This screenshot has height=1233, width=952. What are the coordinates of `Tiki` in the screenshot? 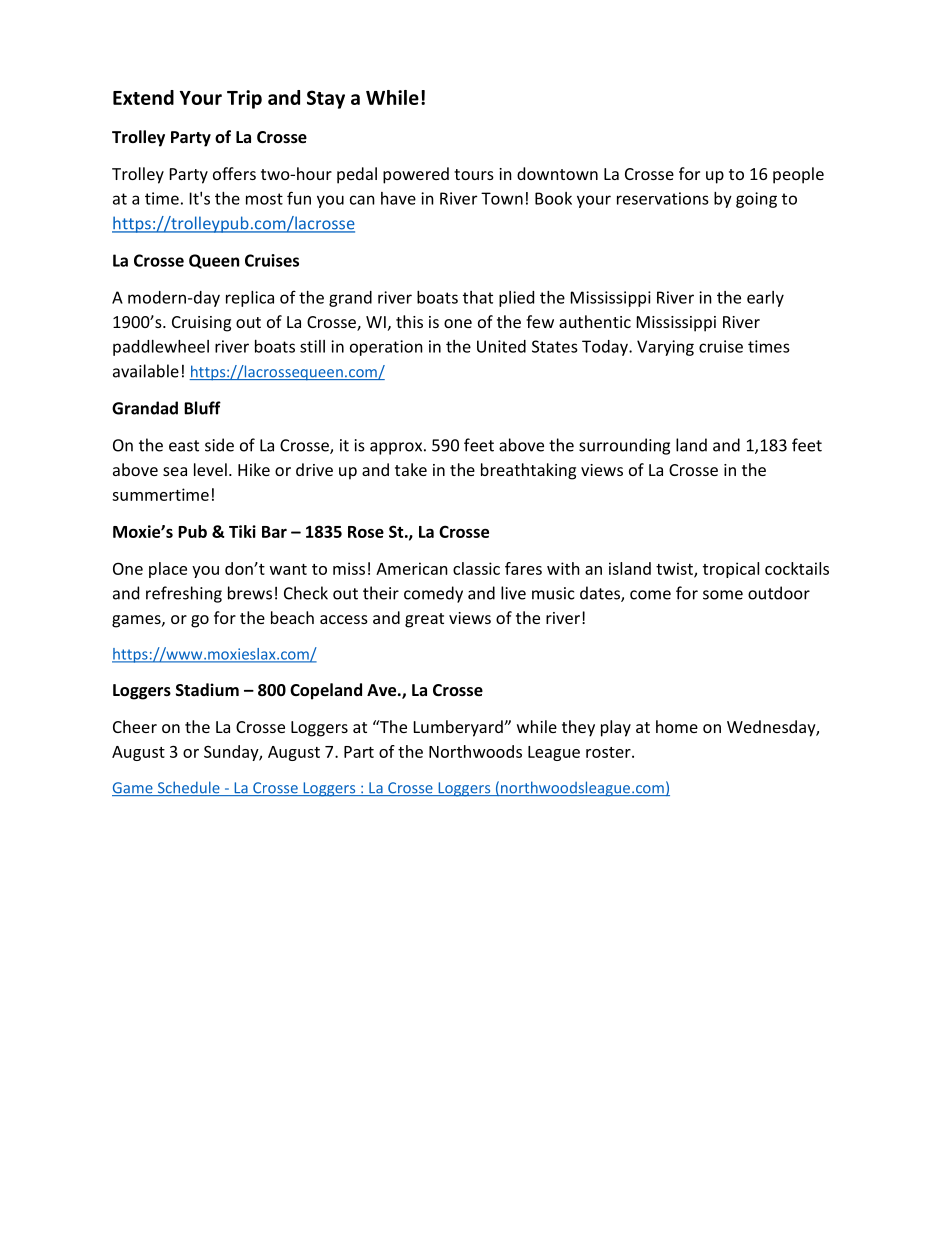 It's located at (242, 531).
